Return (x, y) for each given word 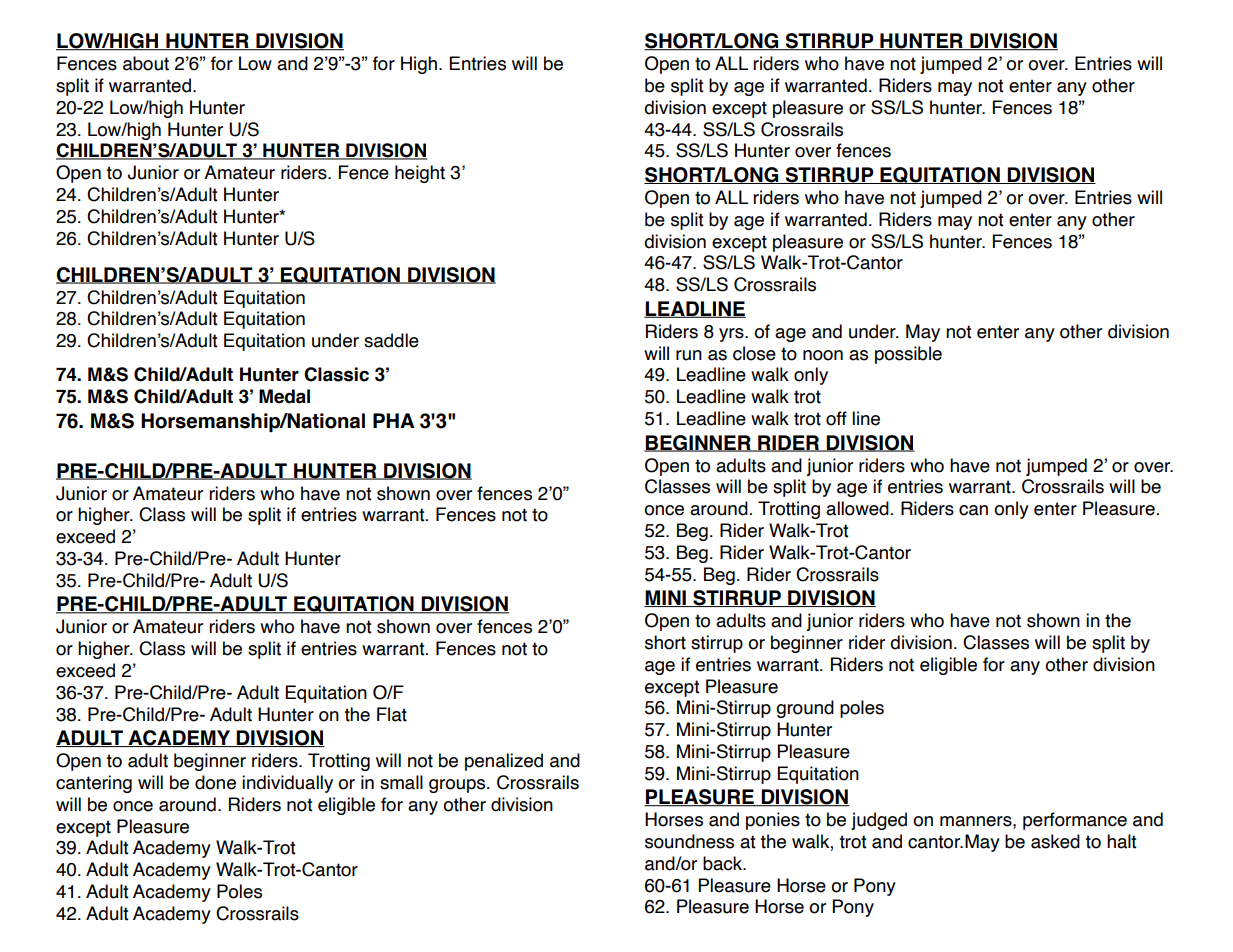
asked (1055, 841)
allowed (857, 508)
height (420, 174)
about (146, 63)
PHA (394, 420)
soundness (689, 841)
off (836, 418)
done (215, 782)
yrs (732, 335)
